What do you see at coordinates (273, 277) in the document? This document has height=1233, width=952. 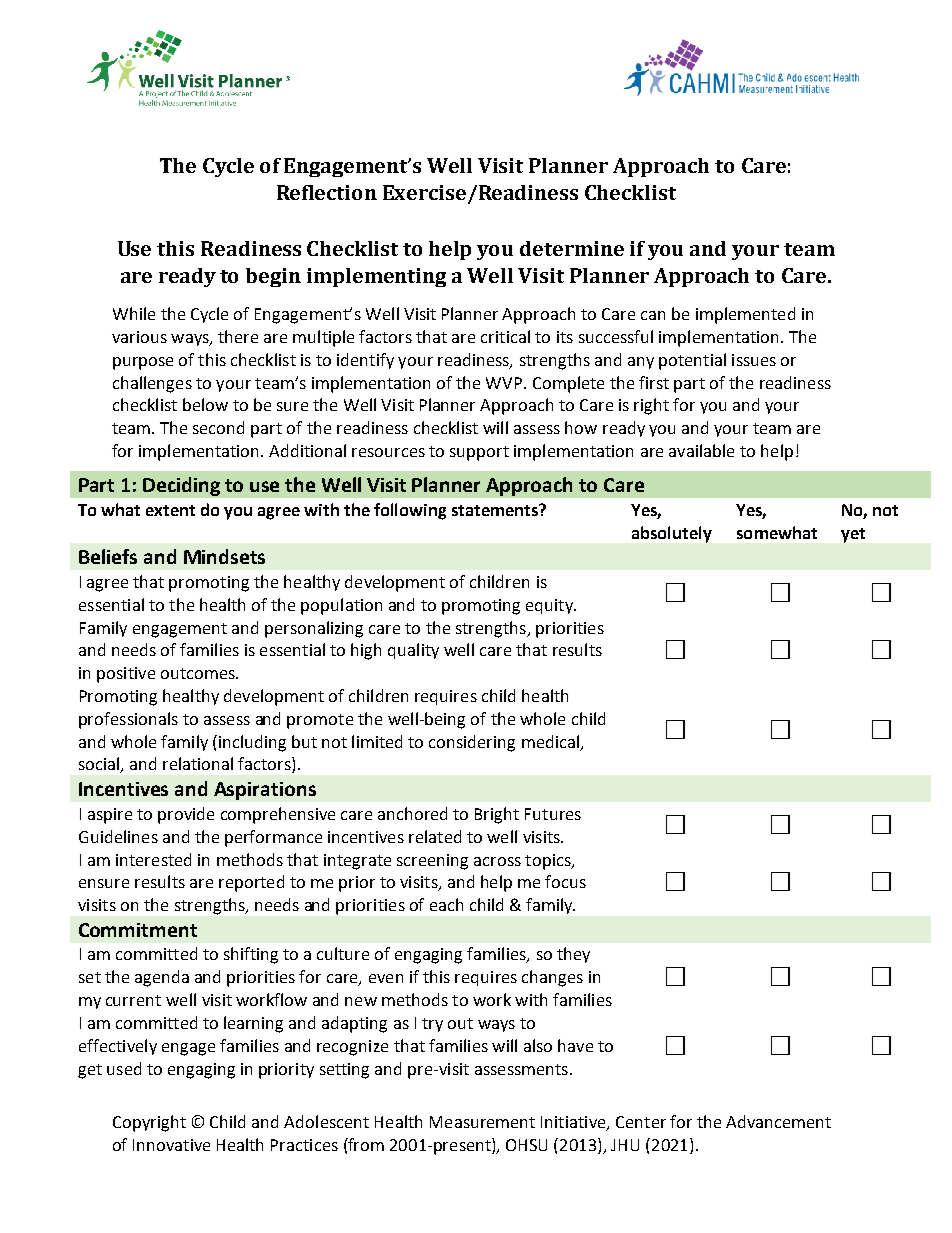 I see `begin` at bounding box center [273, 277].
